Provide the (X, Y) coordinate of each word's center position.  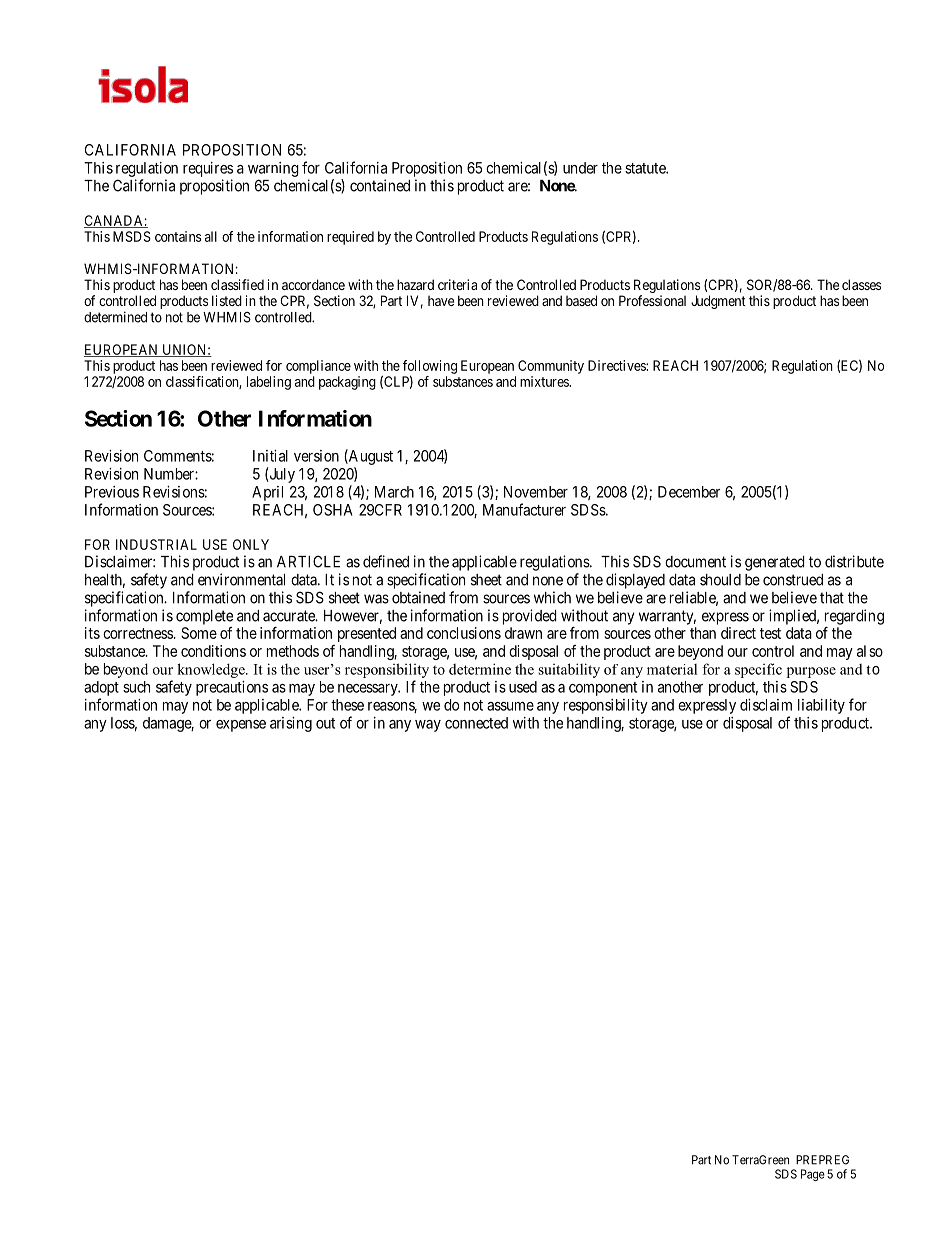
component (603, 689)
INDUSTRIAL (156, 544)
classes (861, 284)
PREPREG (822, 1160)
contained (380, 185)
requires (208, 169)
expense (241, 726)
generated (775, 563)
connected (476, 723)
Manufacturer (524, 509)
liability (821, 706)
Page (813, 1175)
